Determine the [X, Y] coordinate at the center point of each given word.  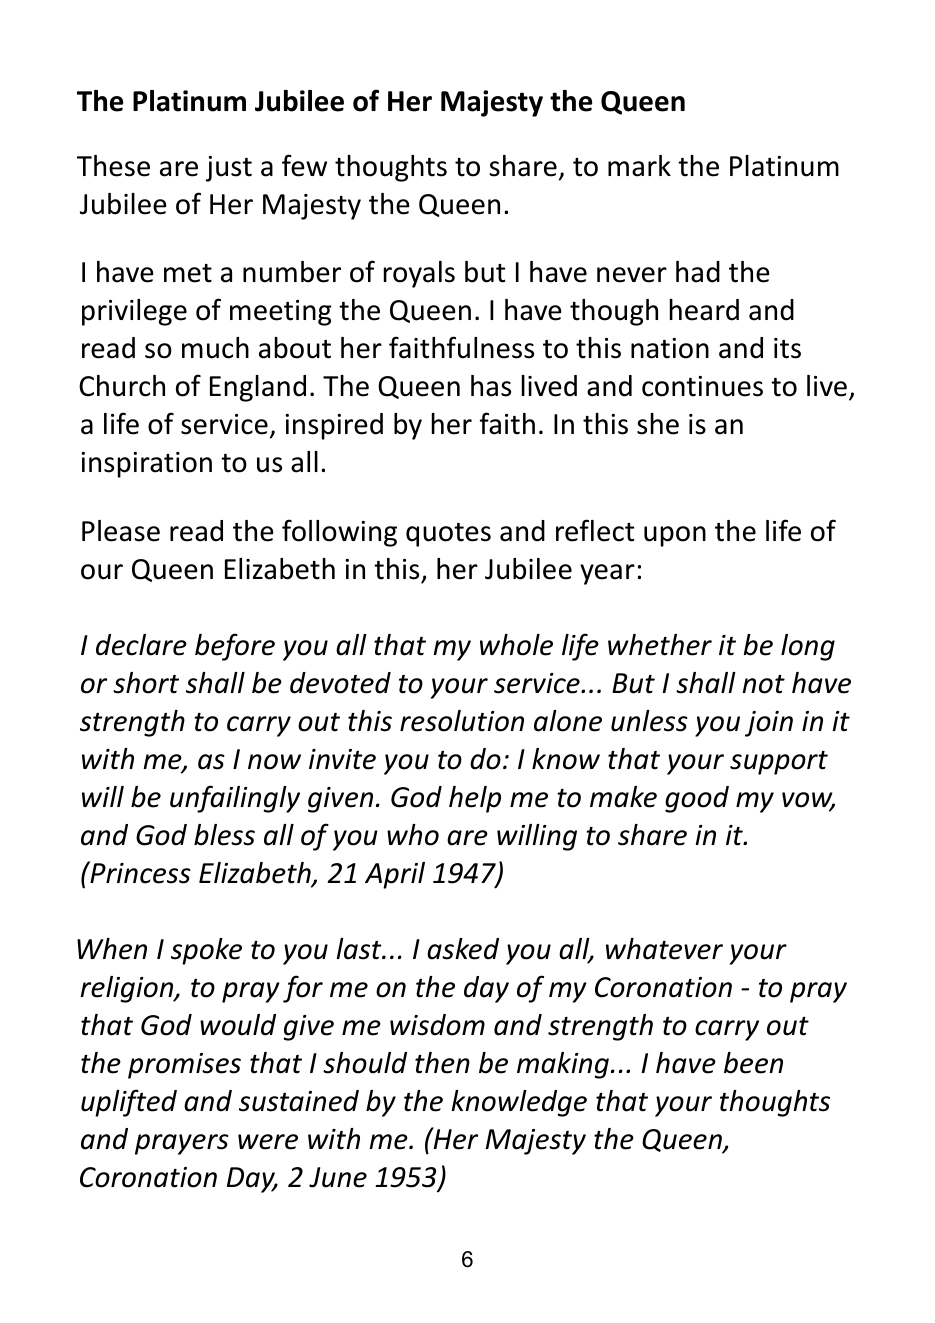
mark [639, 166]
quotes [448, 535]
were [268, 1142]
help [475, 799]
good [697, 799]
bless [224, 835]
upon [675, 536]
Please [121, 531]
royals [419, 274]
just [229, 169]
